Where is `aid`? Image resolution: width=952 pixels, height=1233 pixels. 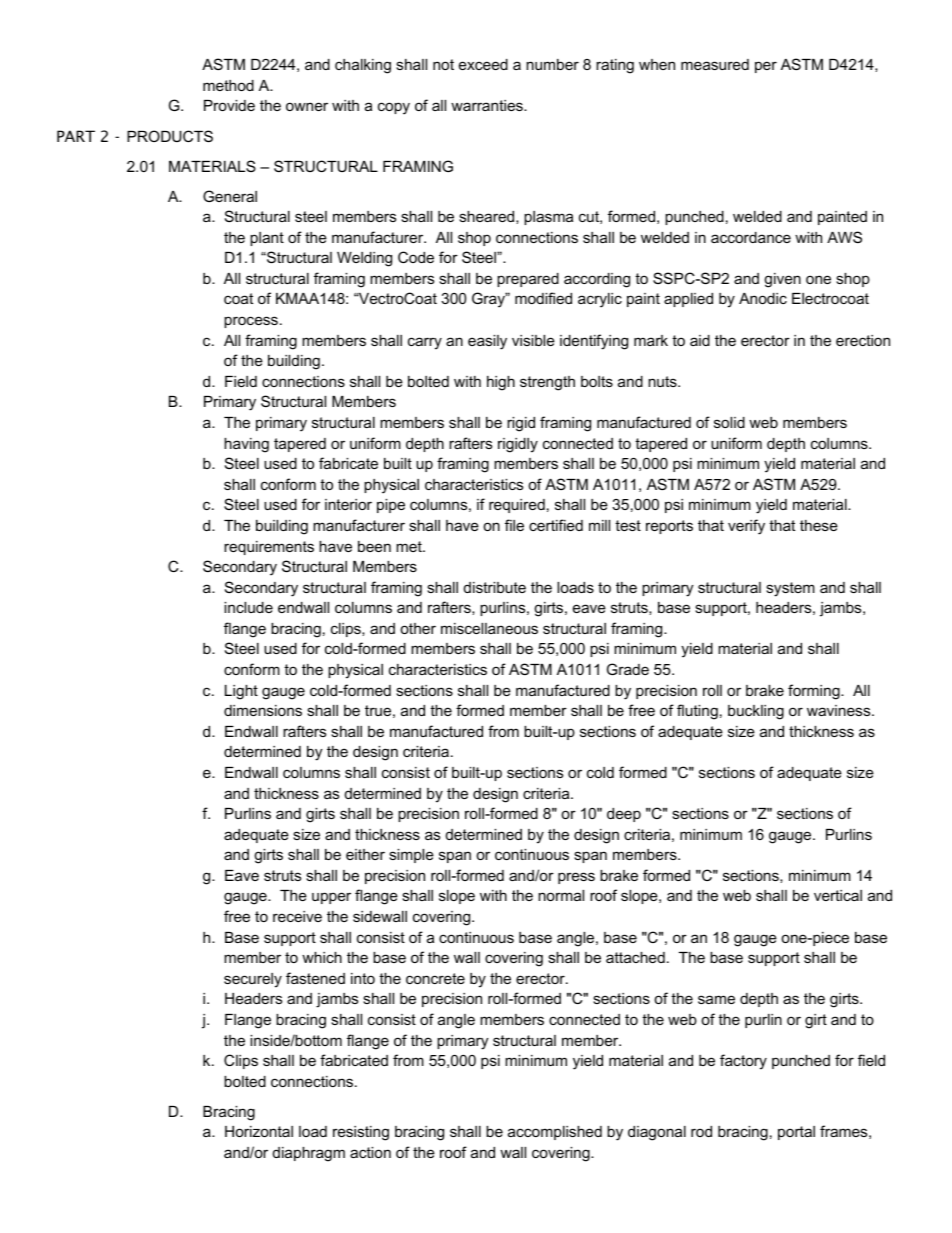
aid is located at coordinates (700, 340).
